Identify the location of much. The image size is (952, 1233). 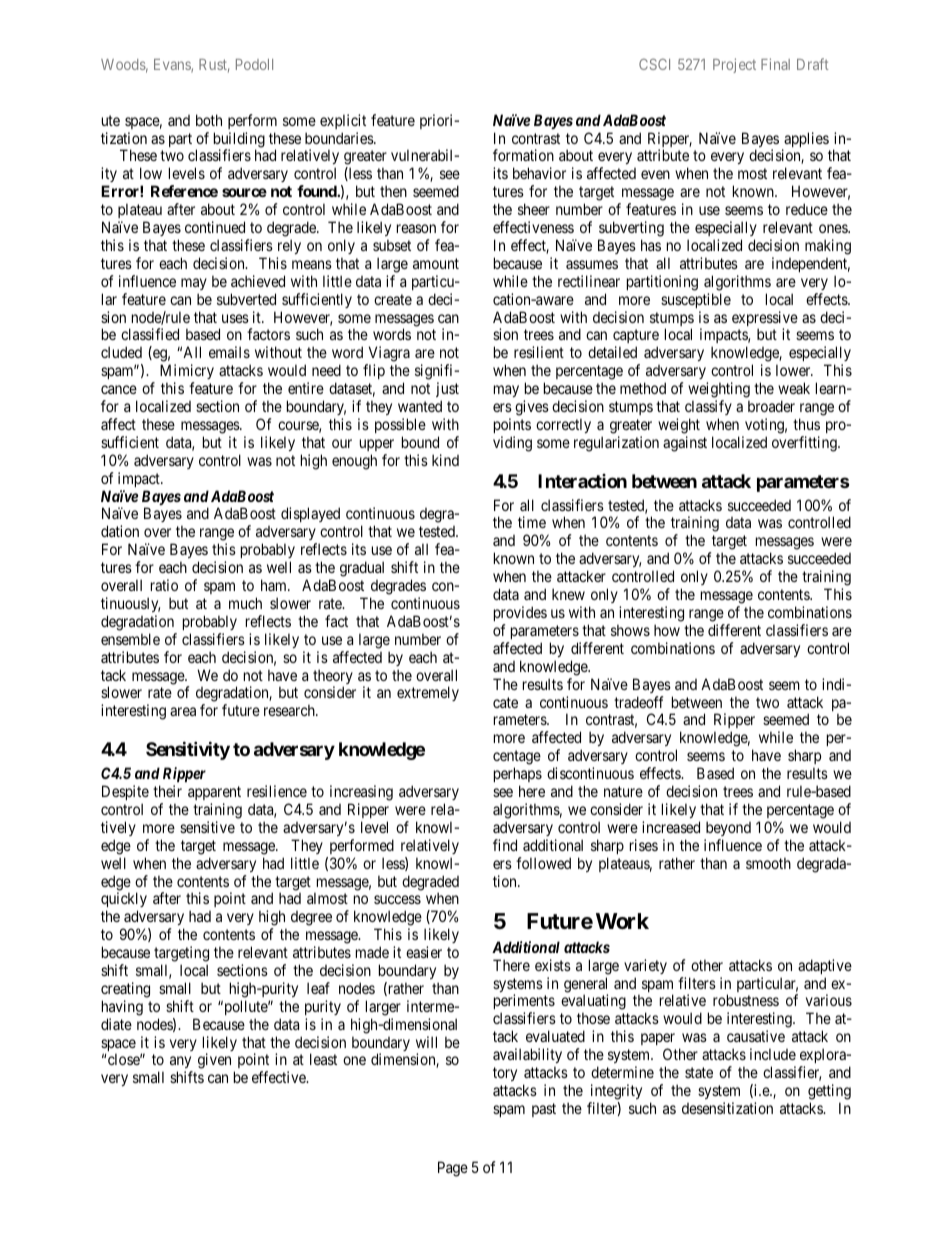
(245, 603).
